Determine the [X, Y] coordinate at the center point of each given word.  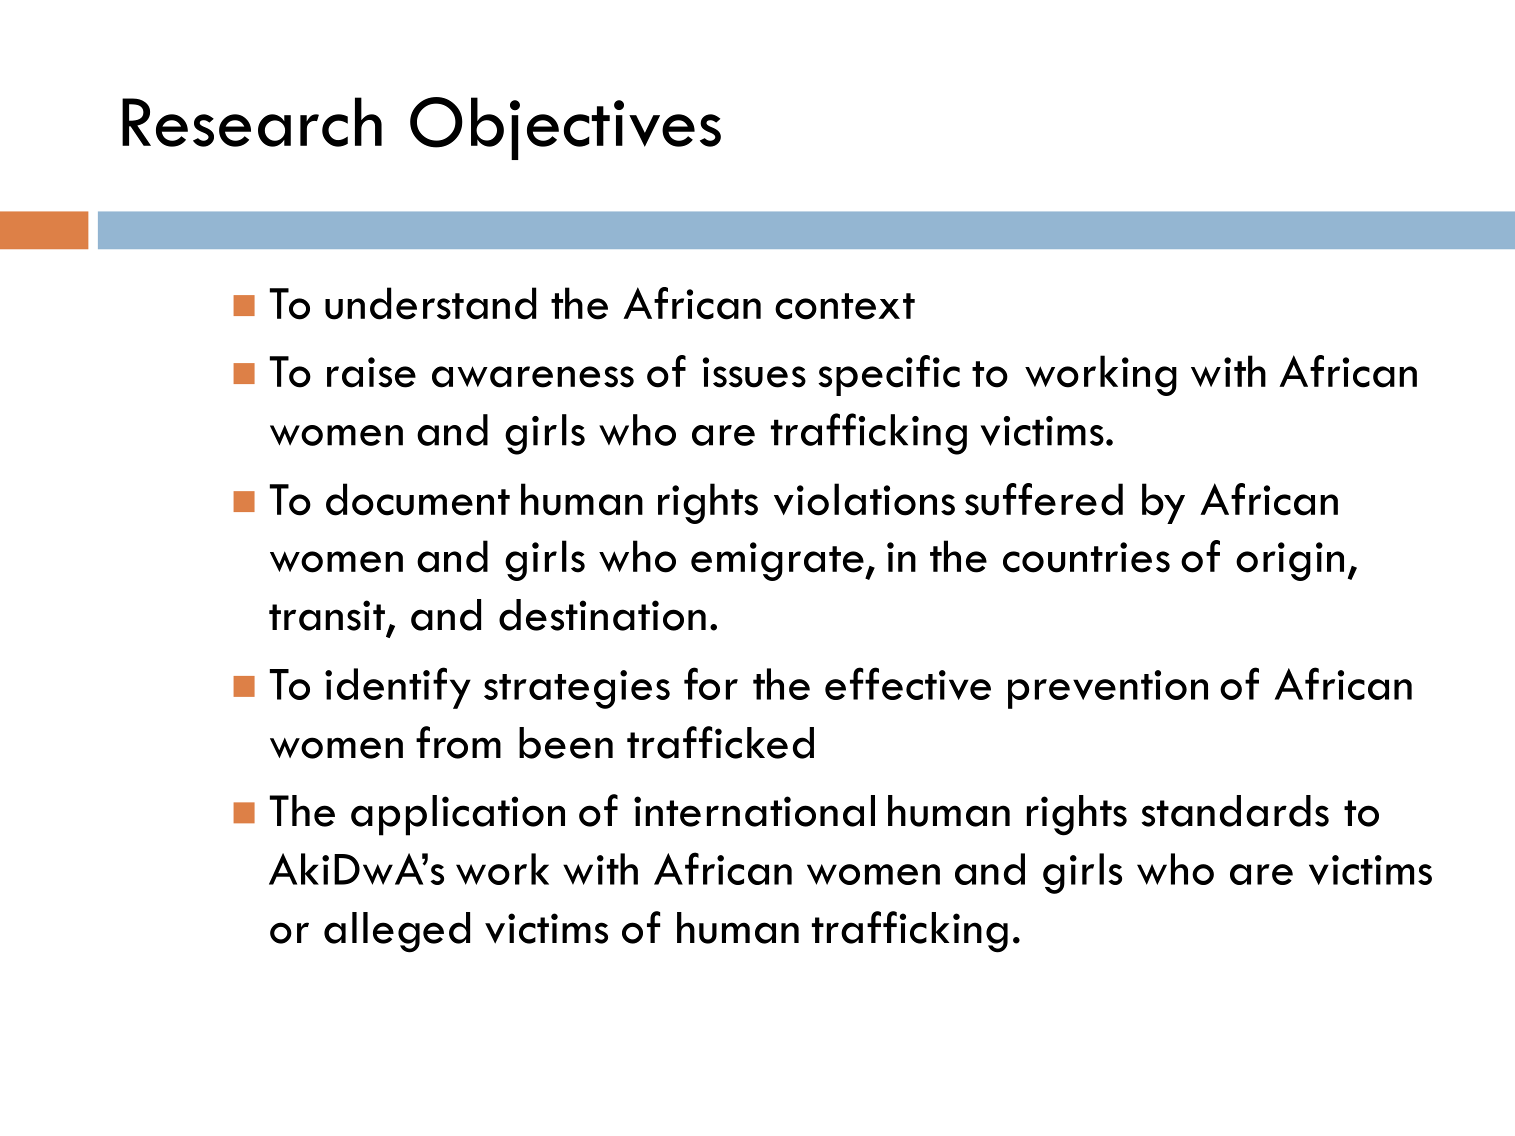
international [754, 811]
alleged [397, 932]
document [418, 499]
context [845, 306]
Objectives [565, 128]
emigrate [778, 561]
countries [1086, 557]
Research [252, 122]
